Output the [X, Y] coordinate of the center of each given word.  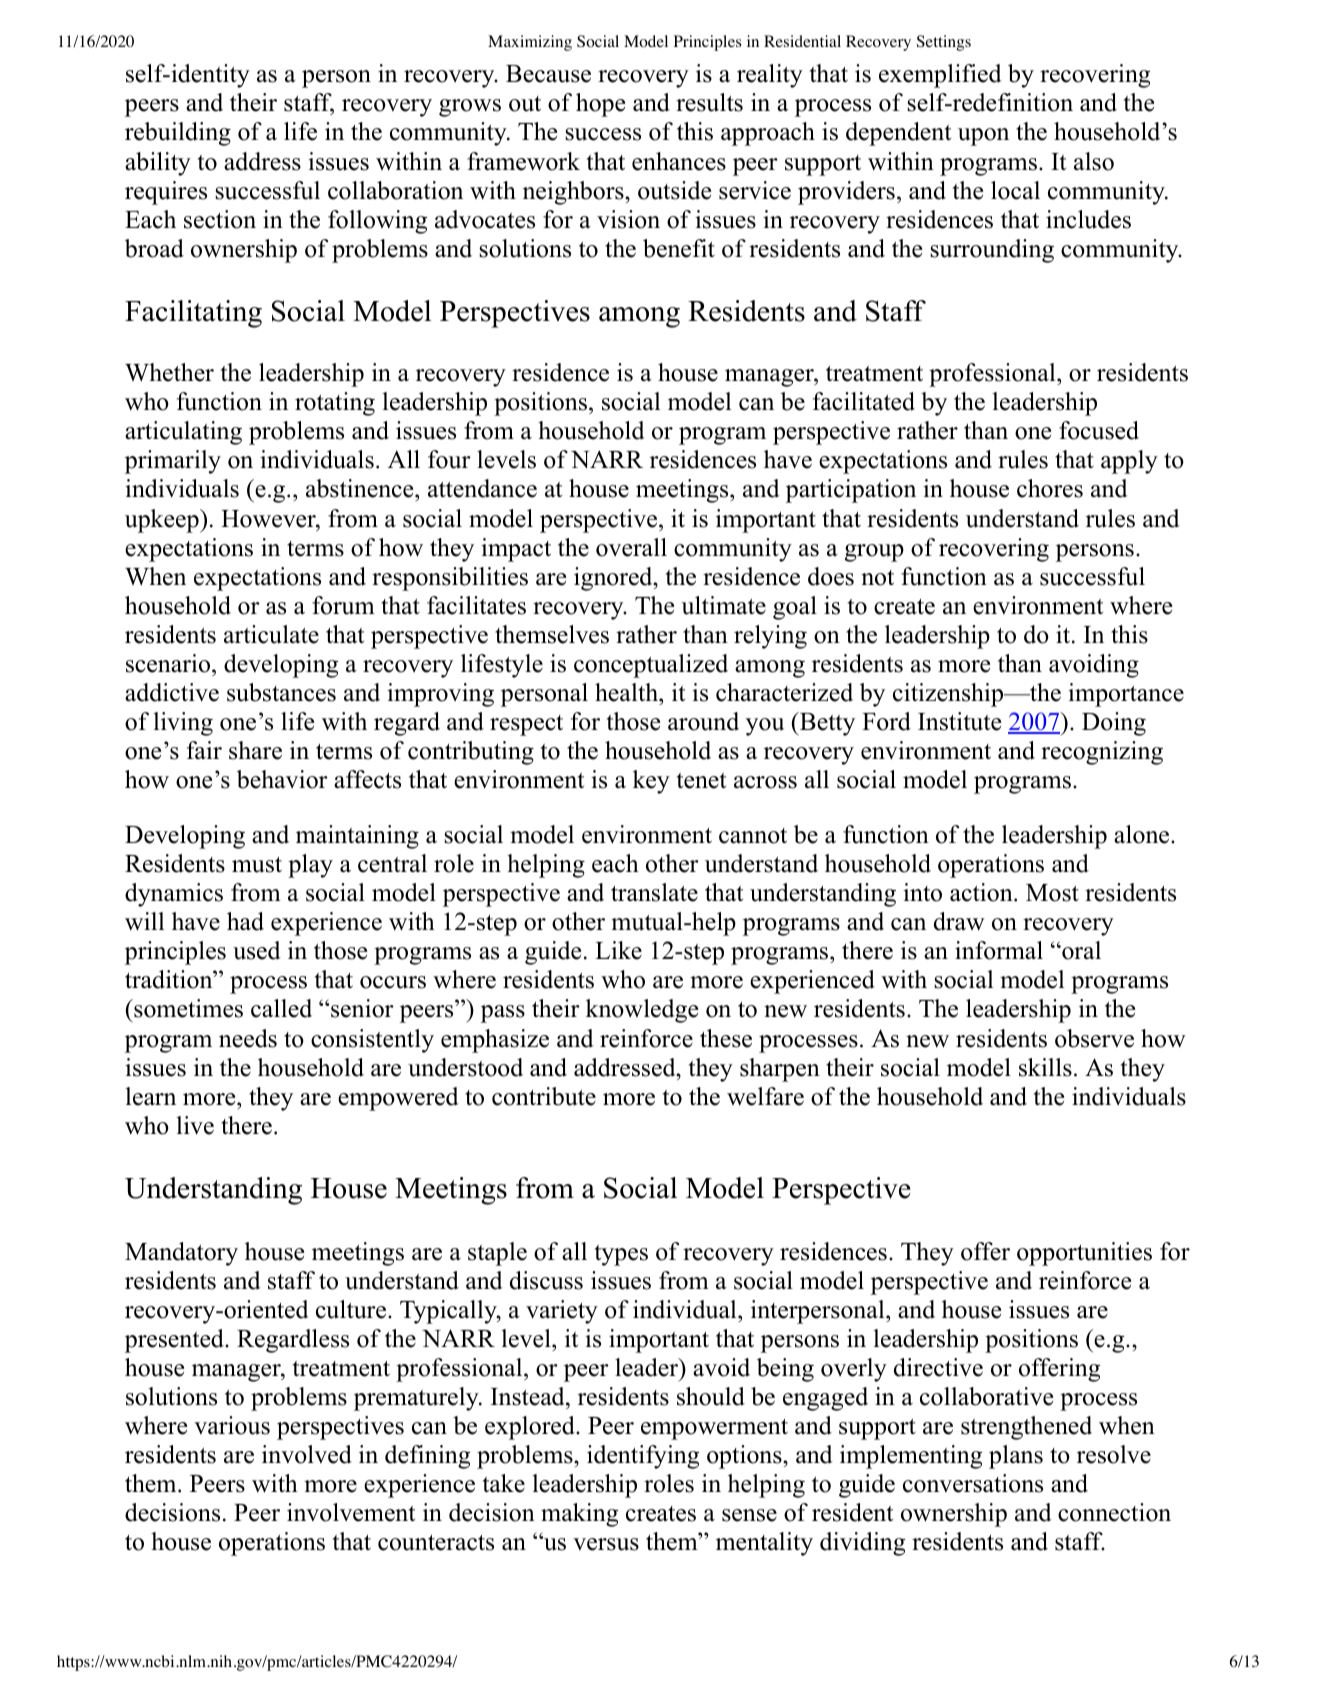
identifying [643, 1457]
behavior [282, 779]
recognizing [1102, 753]
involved [307, 1454]
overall [631, 547]
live [195, 1125]
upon [983, 137]
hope [600, 105]
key [651, 782]
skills [1045, 1067]
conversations [973, 1483]
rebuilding [178, 134]
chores [1050, 488]
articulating [183, 433]
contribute [544, 1096]
